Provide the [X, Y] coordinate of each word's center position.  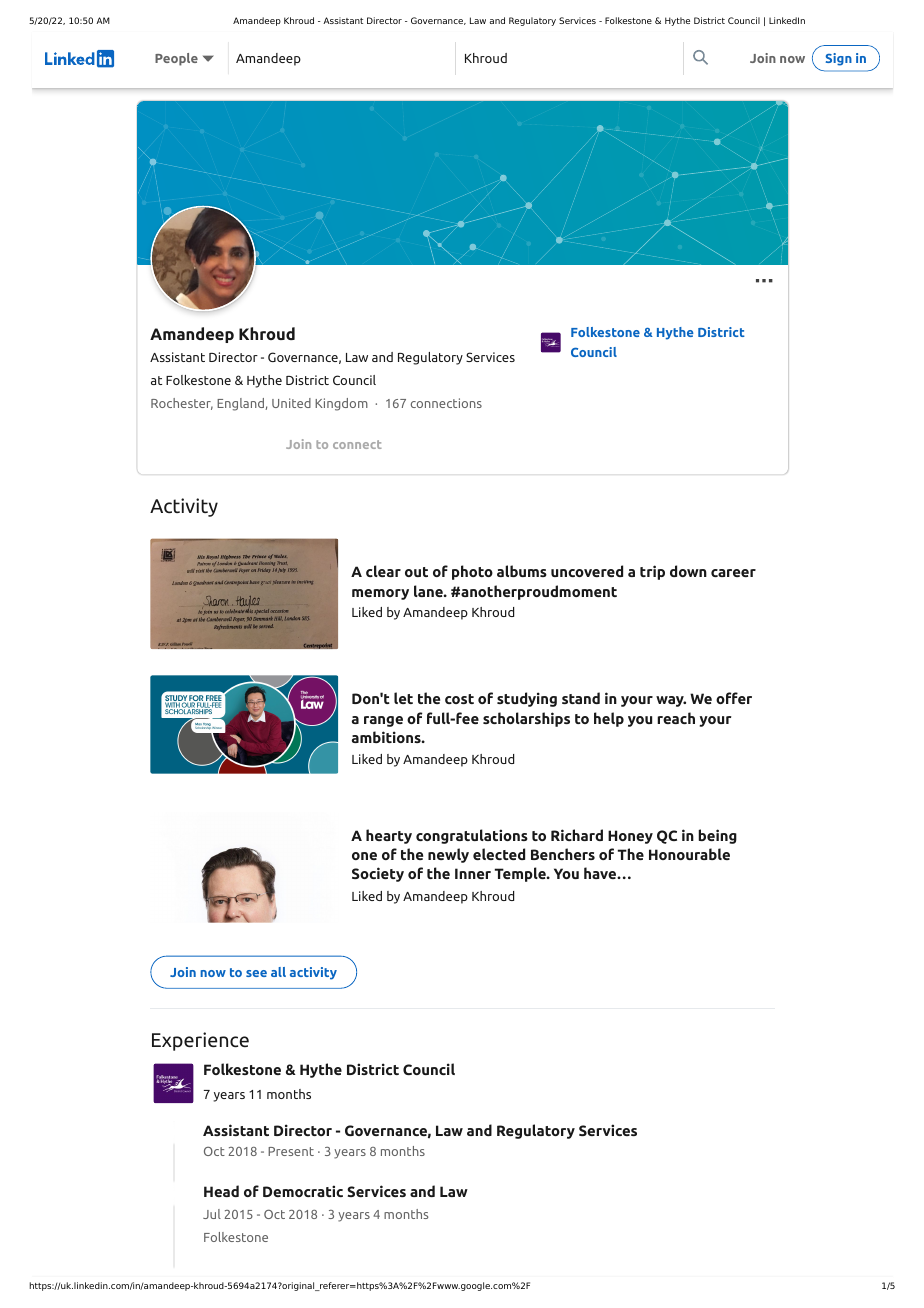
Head [221, 1191]
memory [380, 594]
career [733, 573]
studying [527, 699]
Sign [839, 59]
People [176, 59]
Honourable [689, 854]
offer [734, 698]
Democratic [303, 1191]
